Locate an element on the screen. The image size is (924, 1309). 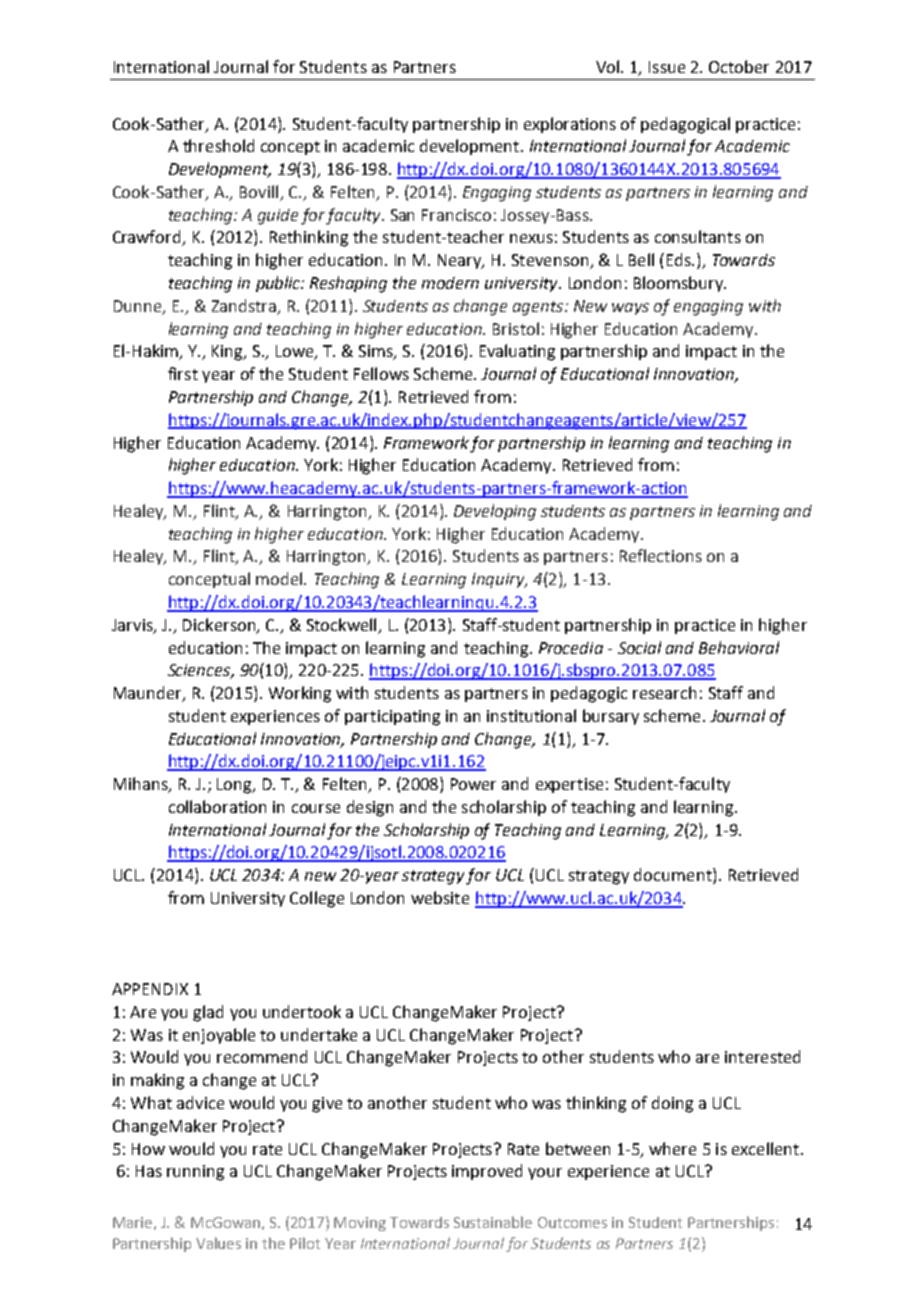
Francisco is located at coordinates (456, 215).
